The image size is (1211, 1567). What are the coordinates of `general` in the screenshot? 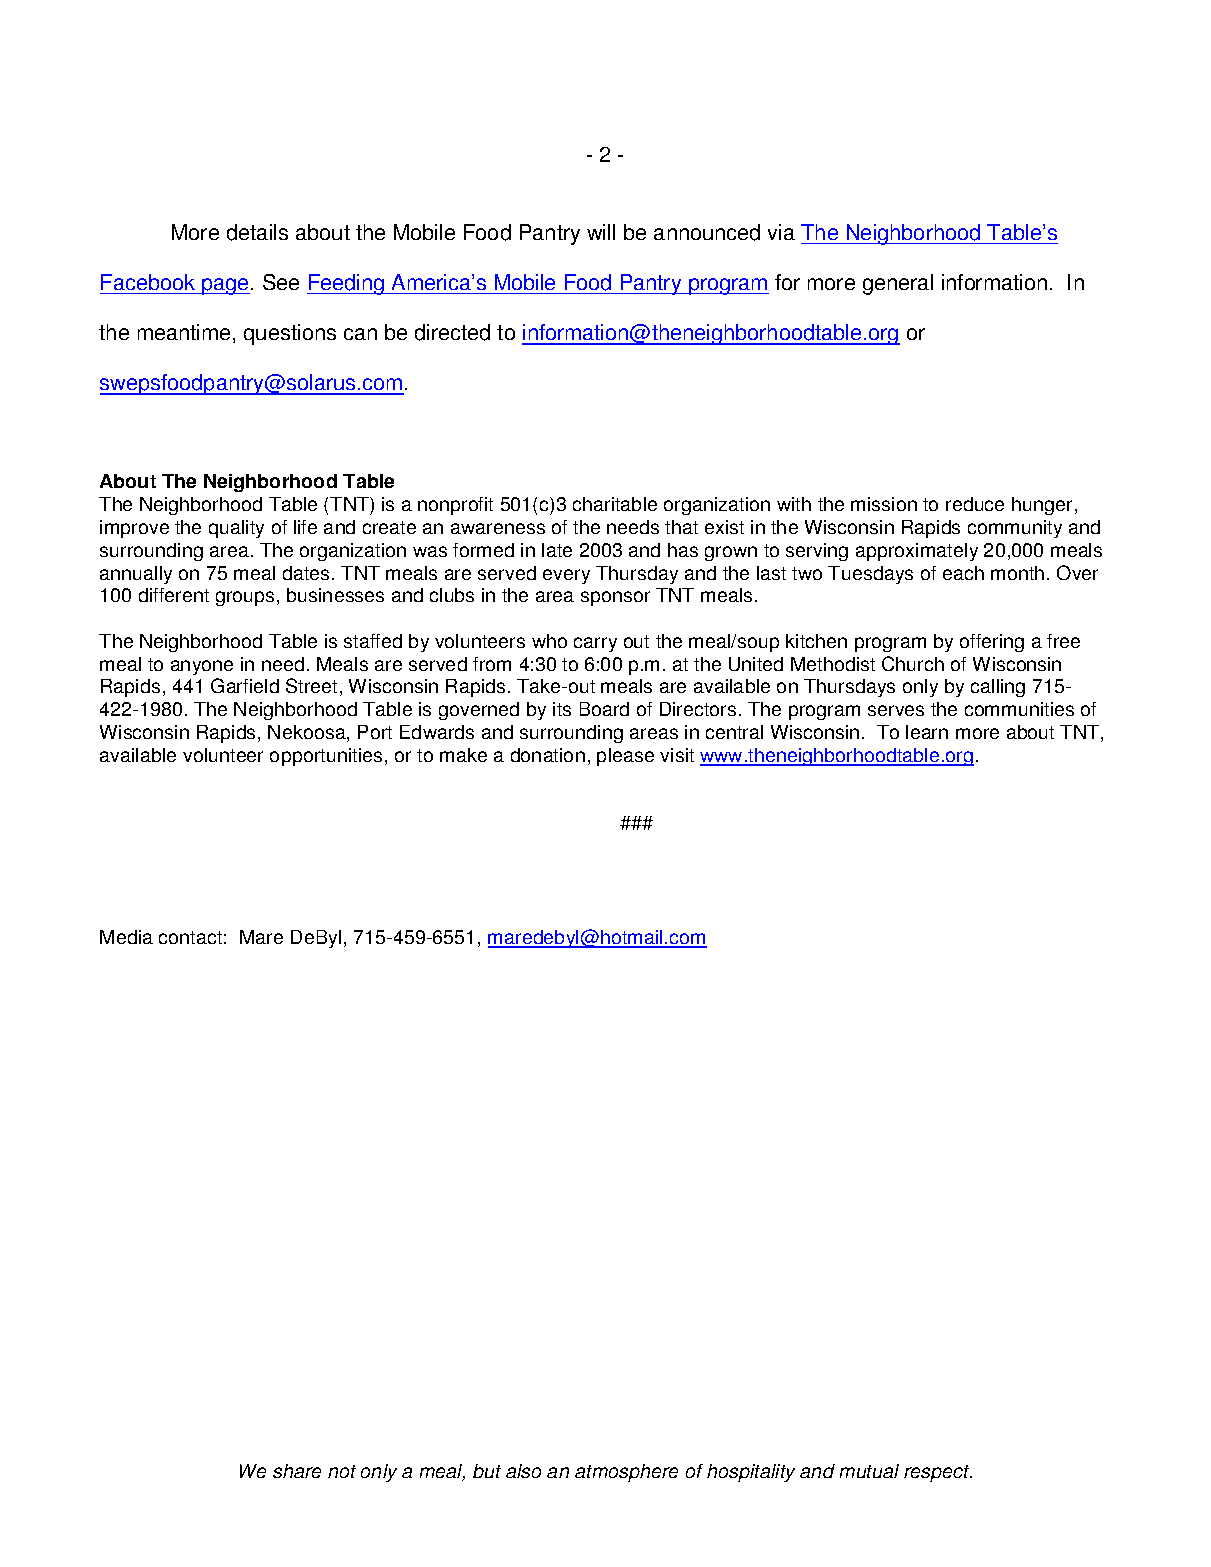 It's located at (898, 284).
